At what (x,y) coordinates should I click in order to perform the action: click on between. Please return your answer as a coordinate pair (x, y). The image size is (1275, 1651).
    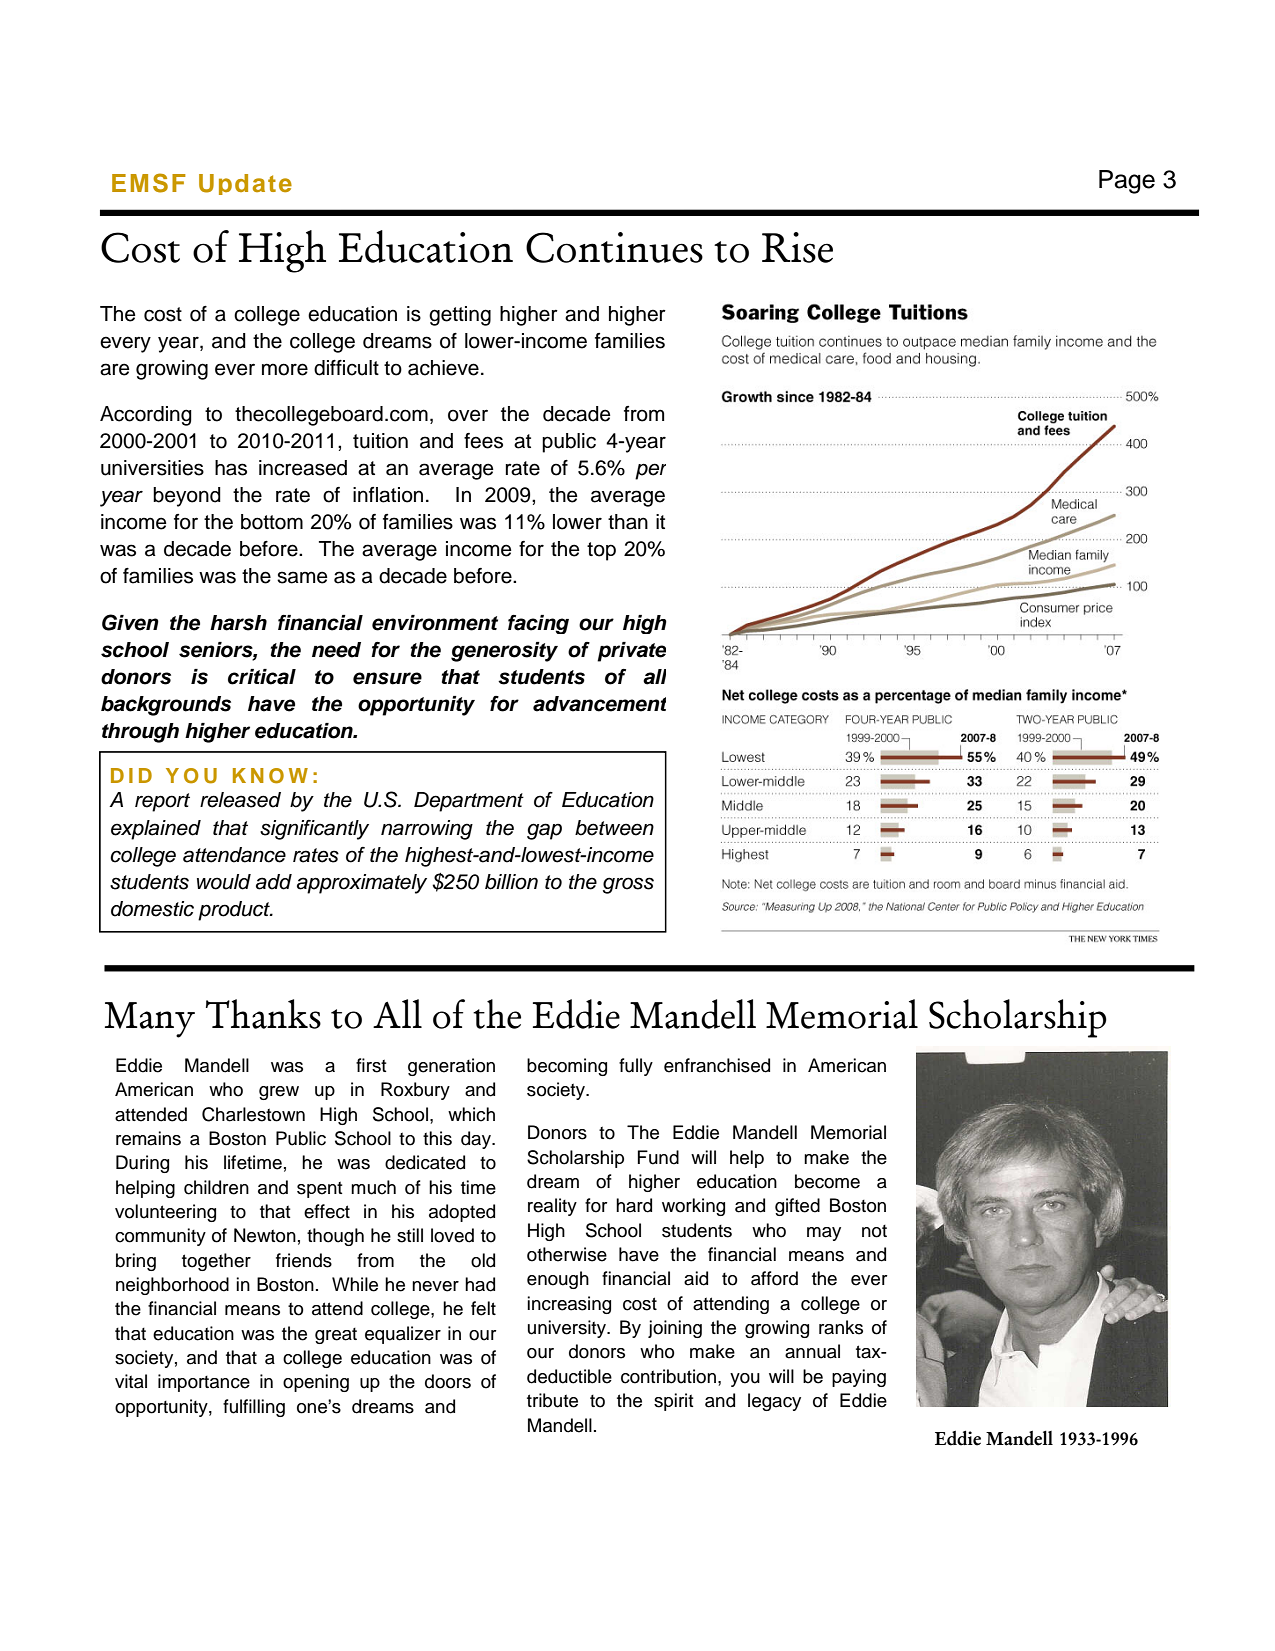
    Looking at the image, I should click on (614, 828).
